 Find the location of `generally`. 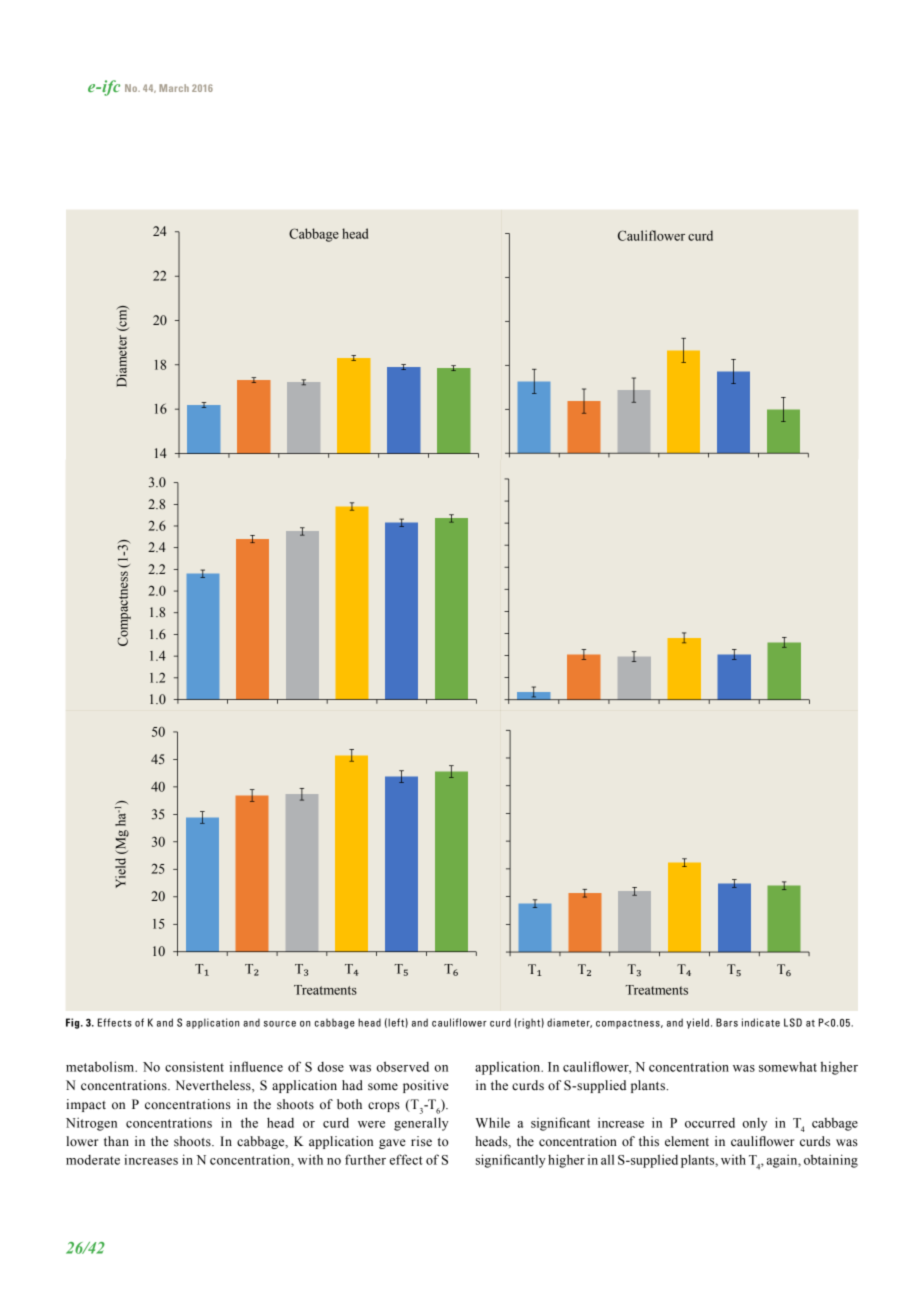

generally is located at coordinates (421, 1124).
